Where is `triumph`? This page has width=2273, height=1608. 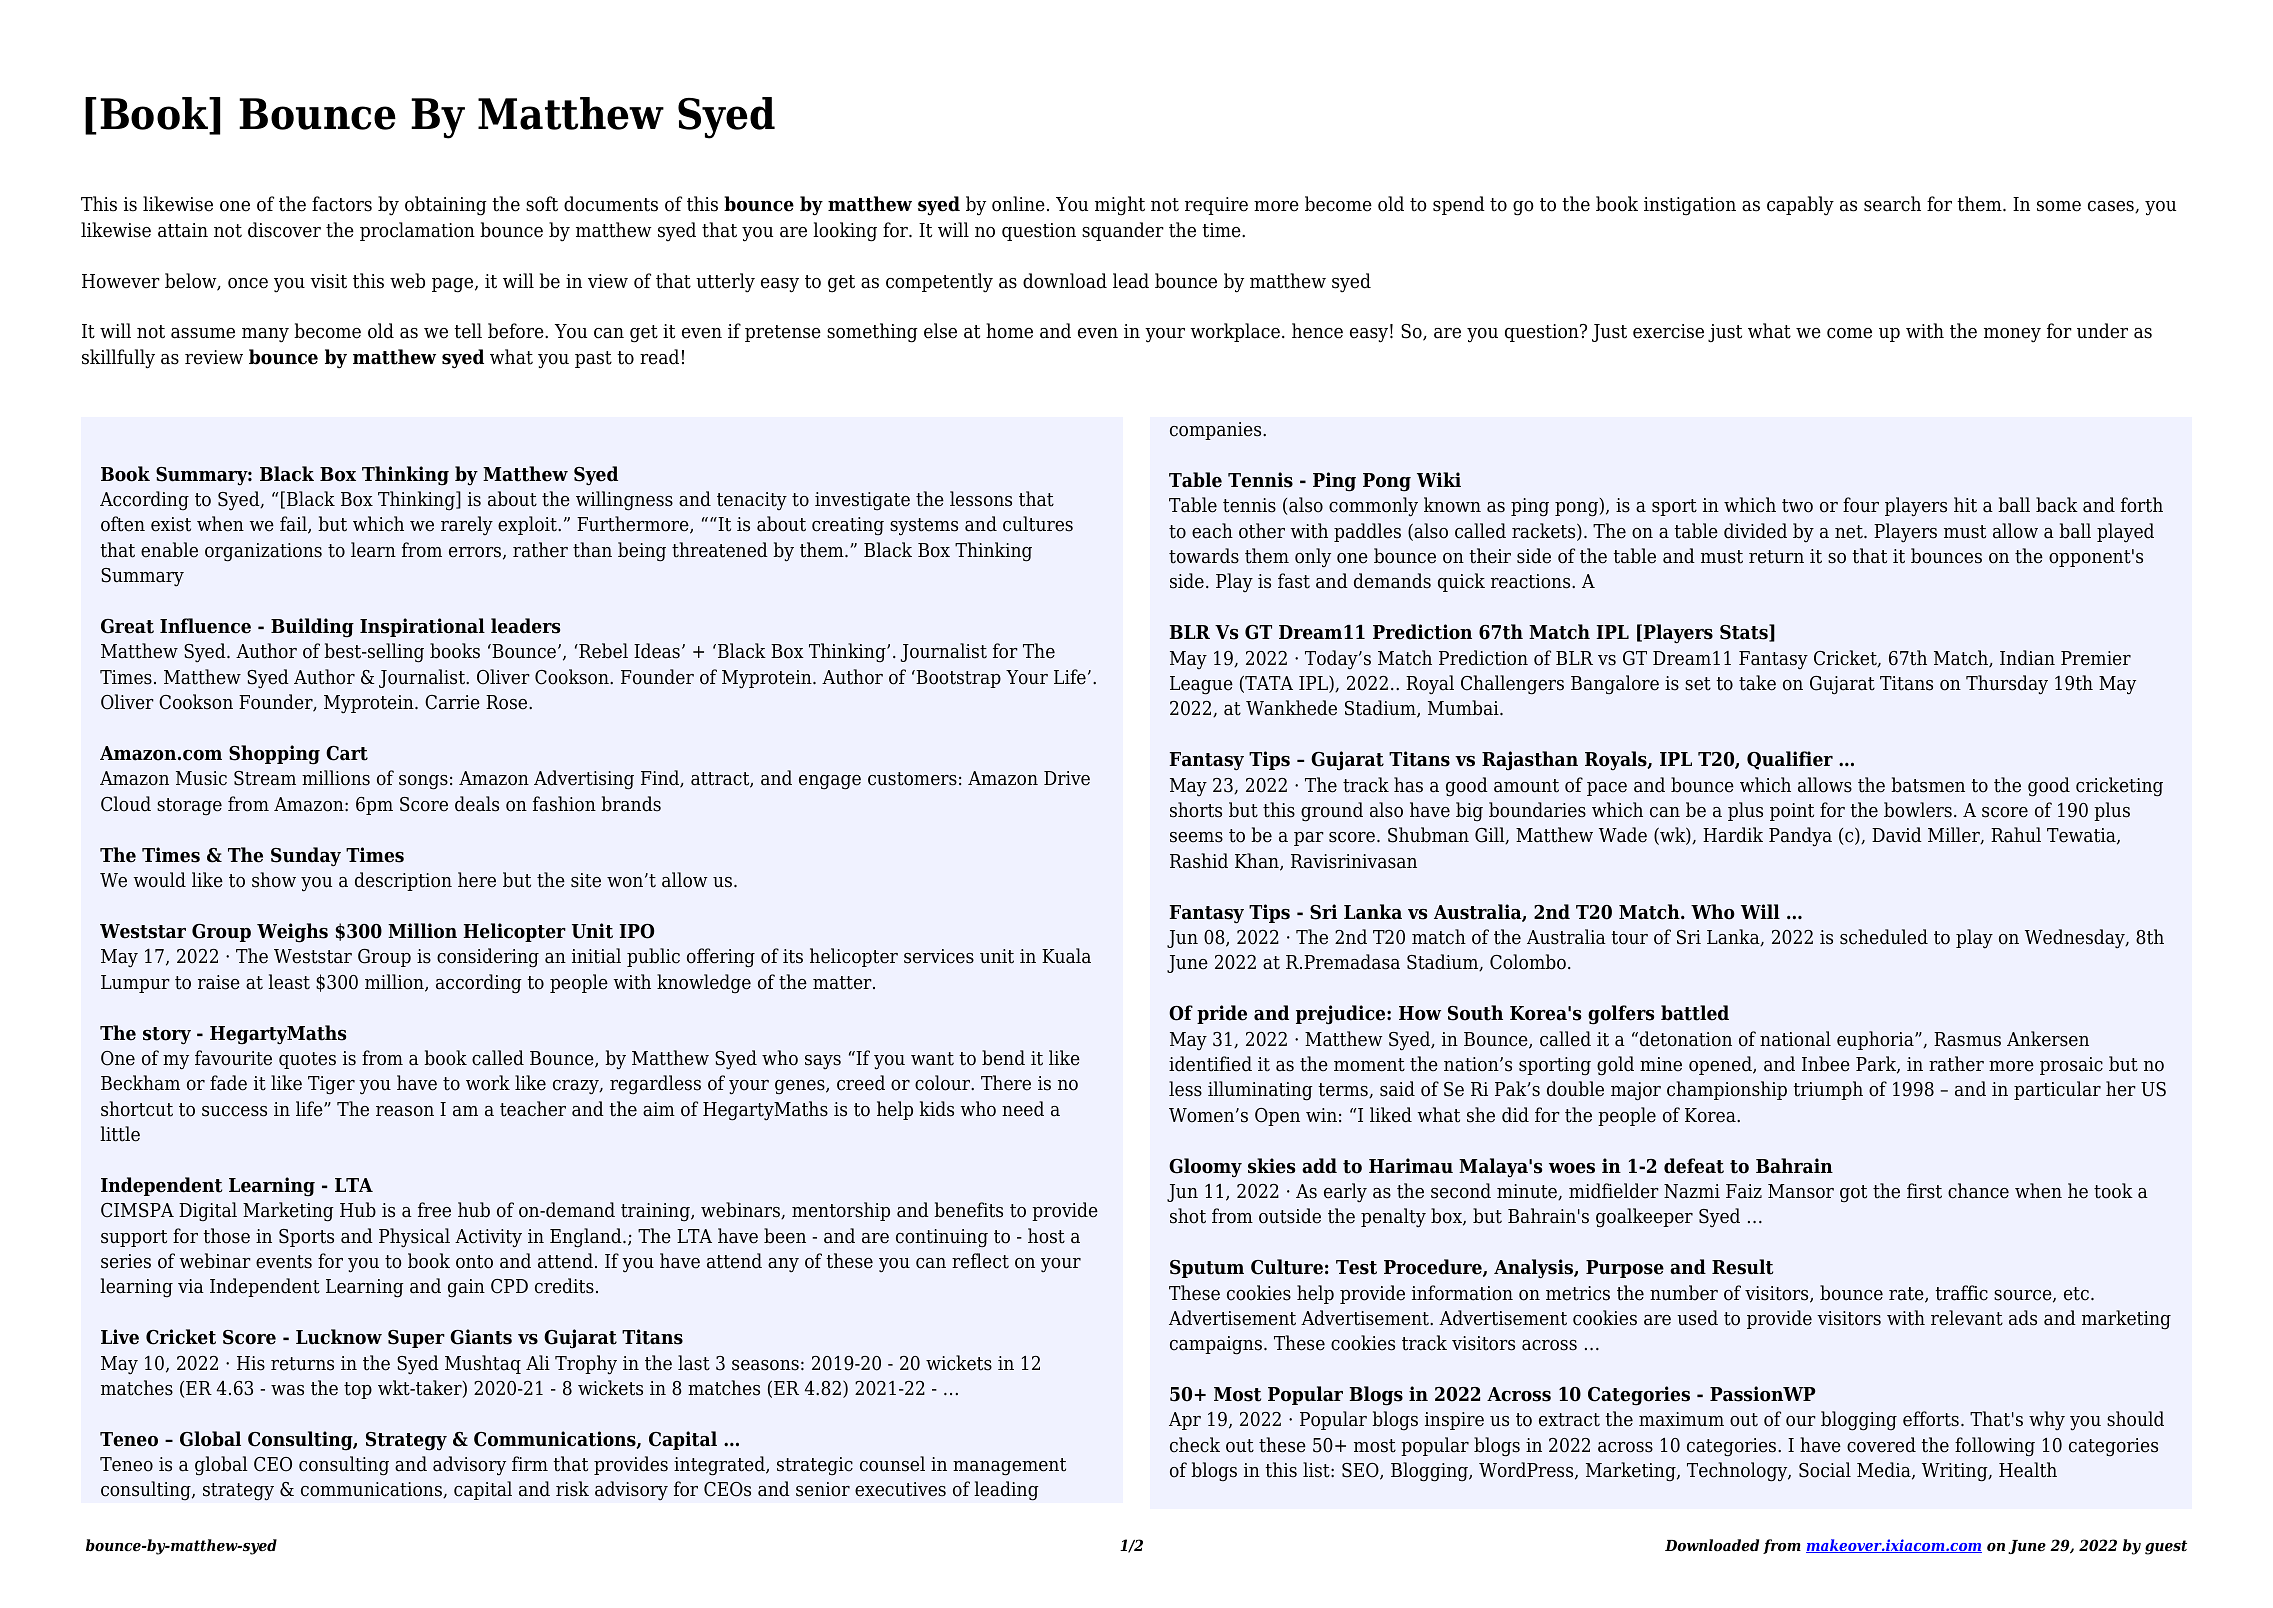
triumph is located at coordinates (1828, 1090).
